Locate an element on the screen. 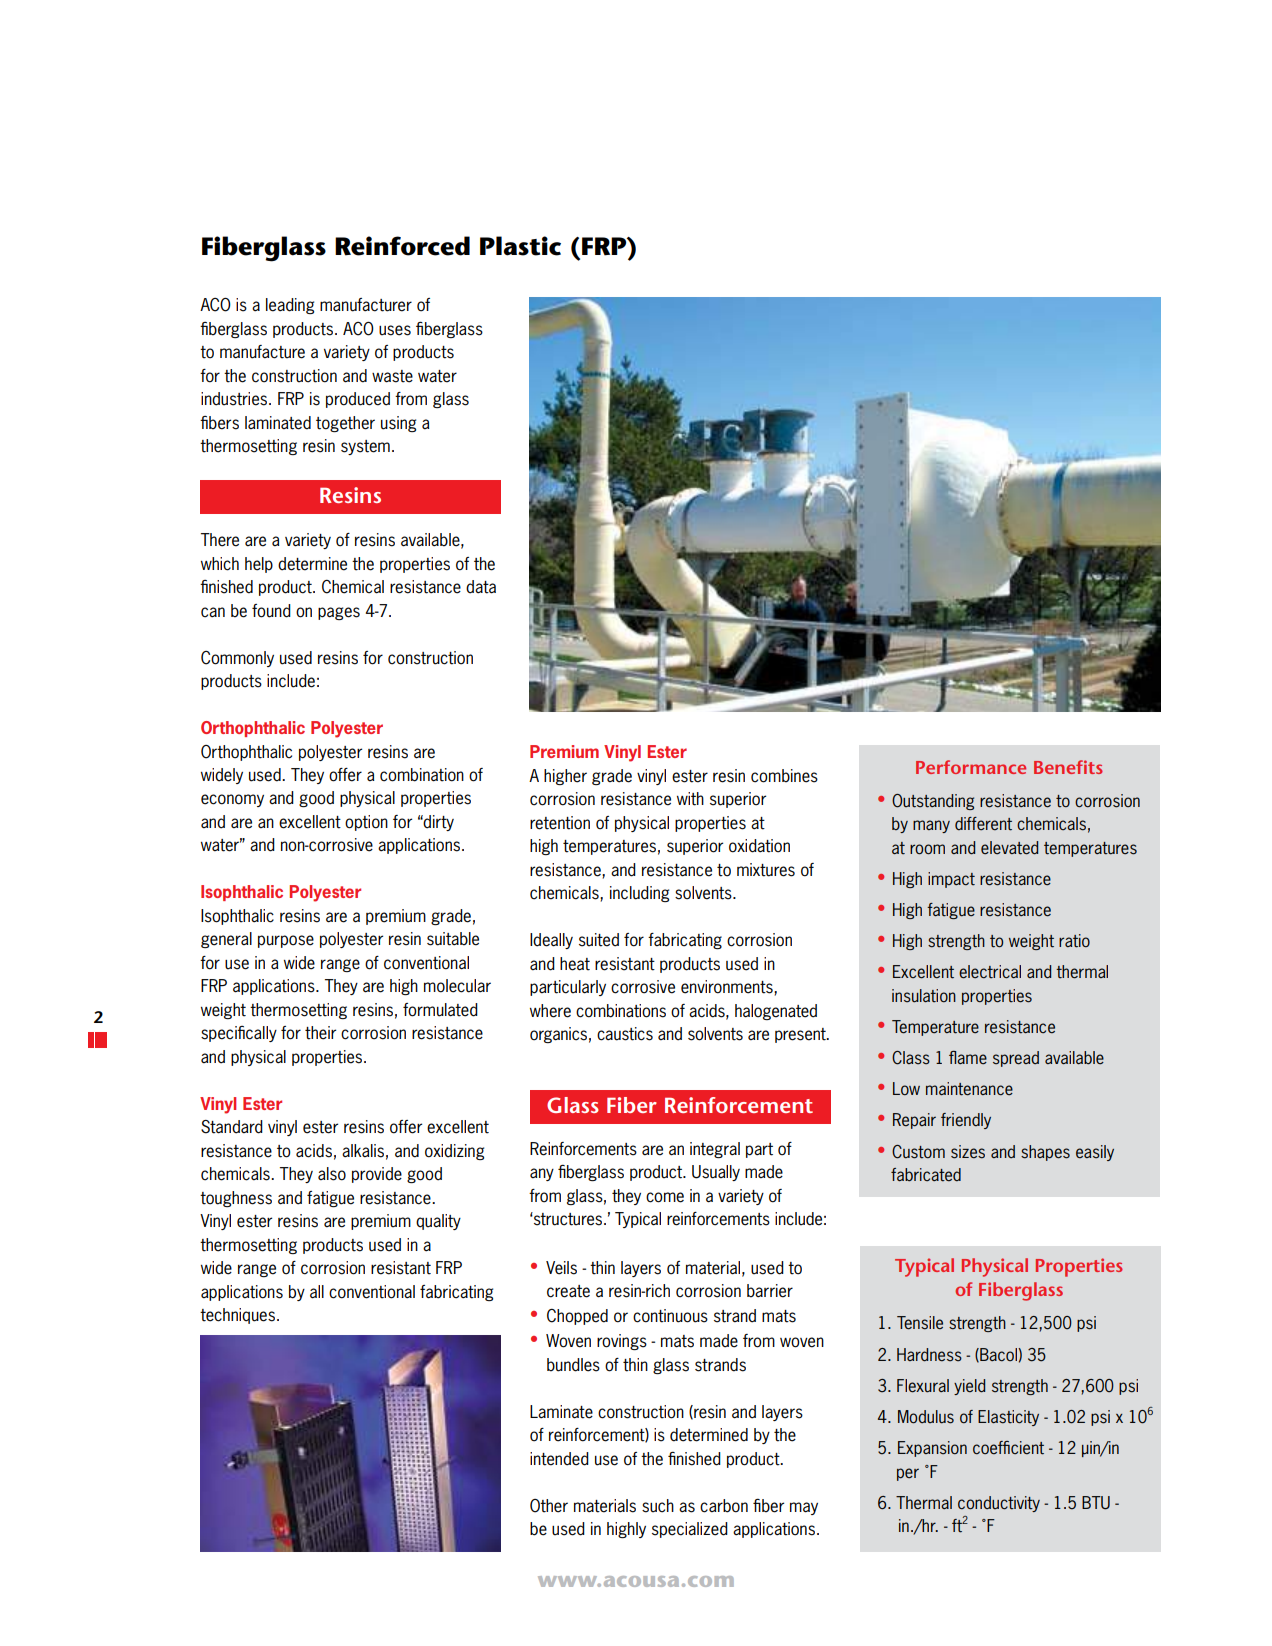 This screenshot has width=1272, height=1646. leading is located at coordinates (290, 306).
